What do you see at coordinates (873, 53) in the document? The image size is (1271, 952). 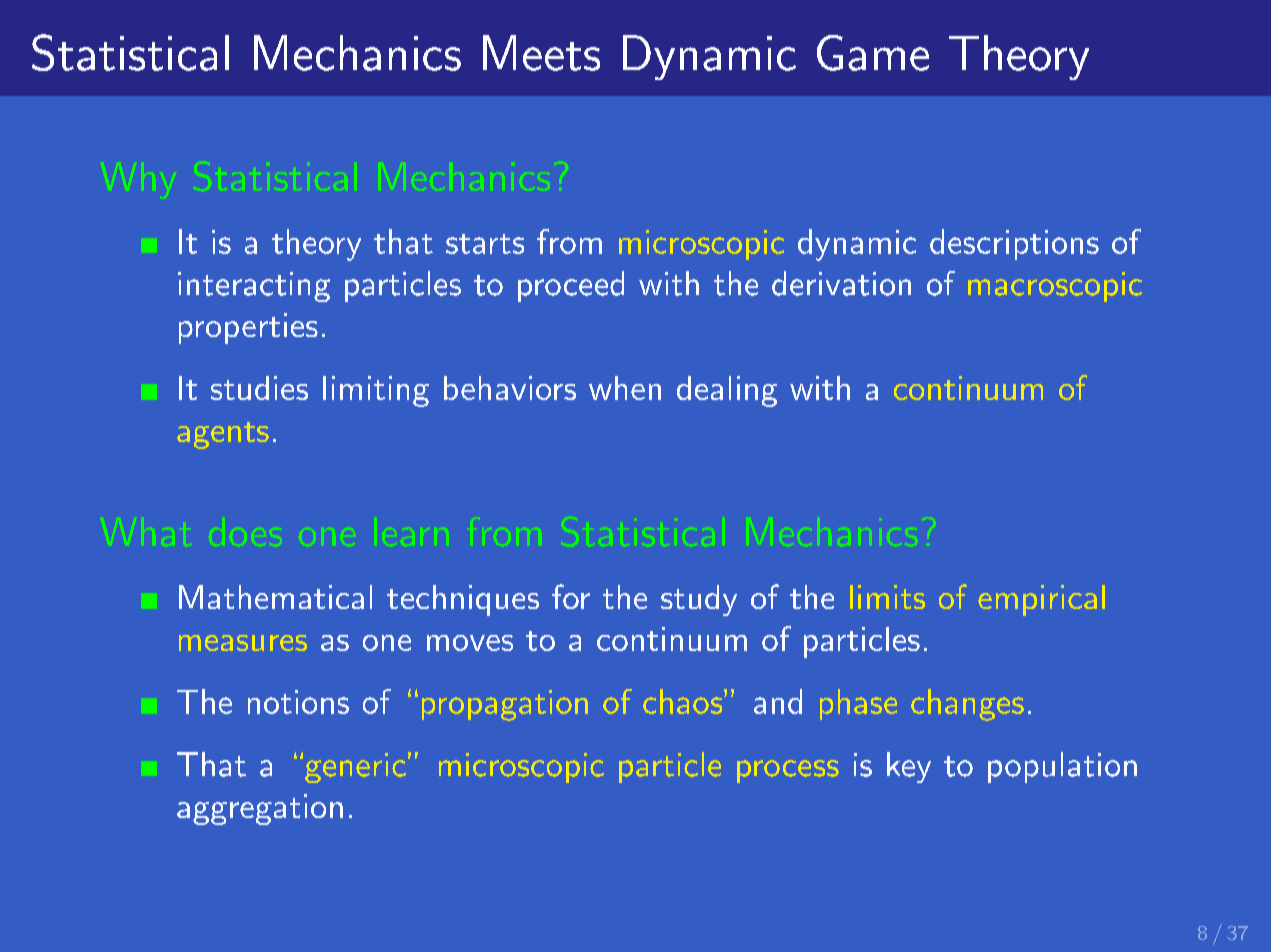 I see `Game` at bounding box center [873, 53].
